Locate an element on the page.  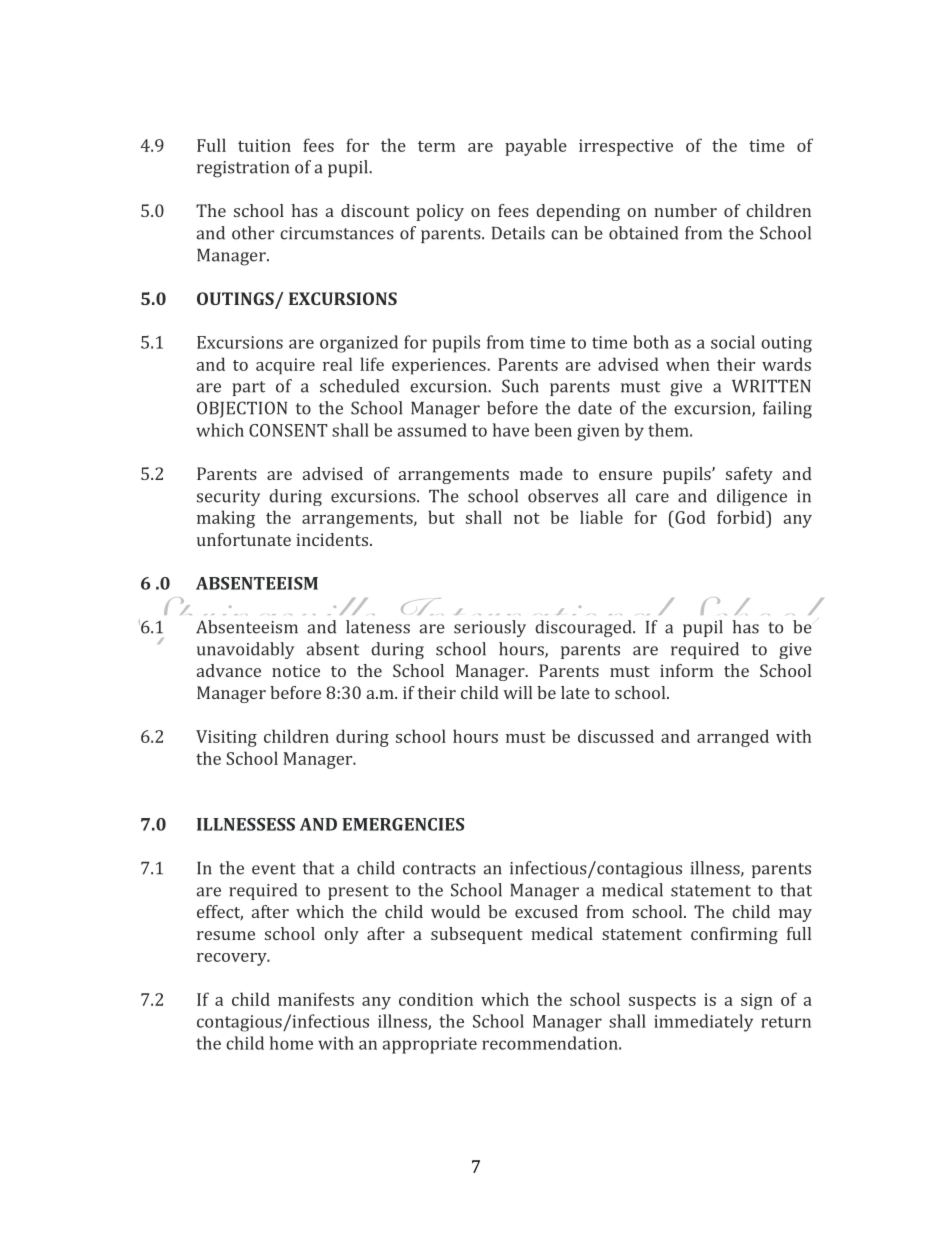
arranged is located at coordinates (733, 738).
